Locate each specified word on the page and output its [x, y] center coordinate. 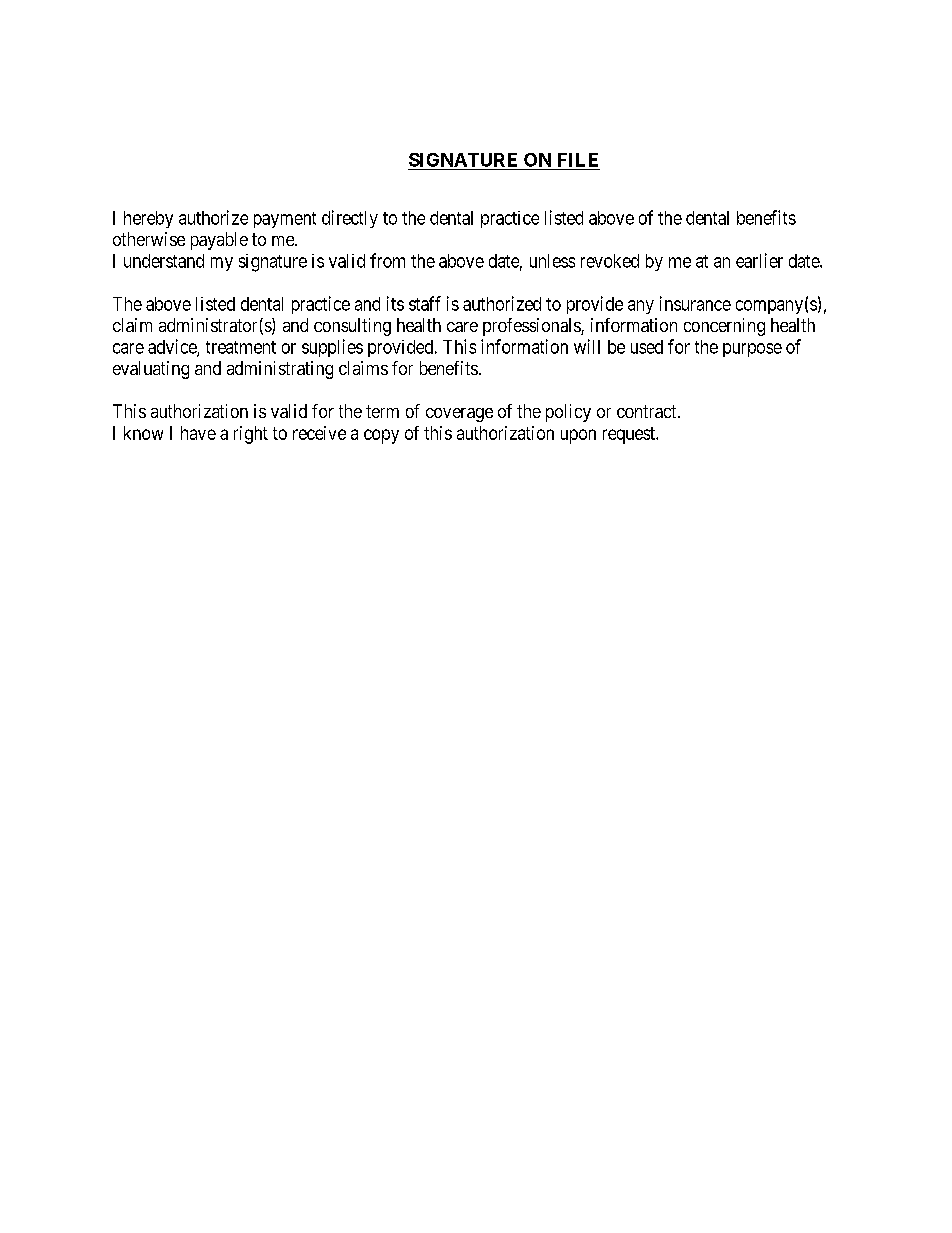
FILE [578, 160]
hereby [148, 219]
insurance [695, 303]
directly [350, 219]
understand [164, 261]
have [198, 433]
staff [425, 303]
